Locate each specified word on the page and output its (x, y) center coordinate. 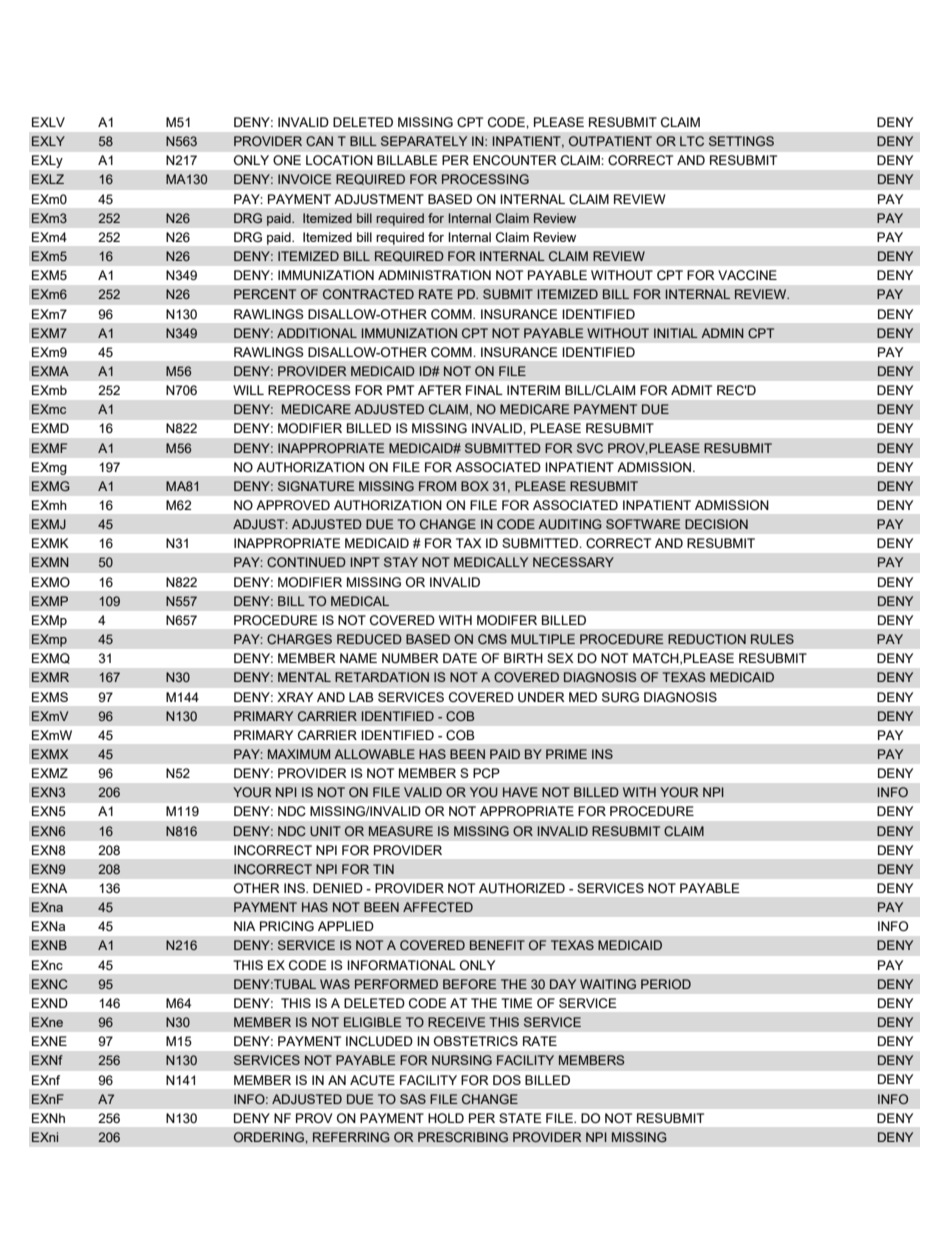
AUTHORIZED (522, 888)
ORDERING (270, 1137)
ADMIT (691, 390)
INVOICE (305, 179)
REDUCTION (707, 639)
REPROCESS (309, 390)
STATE (520, 1118)
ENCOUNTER (515, 160)
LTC (692, 141)
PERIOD (666, 984)
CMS (492, 639)
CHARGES (299, 639)
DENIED (338, 888)
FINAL (484, 390)
